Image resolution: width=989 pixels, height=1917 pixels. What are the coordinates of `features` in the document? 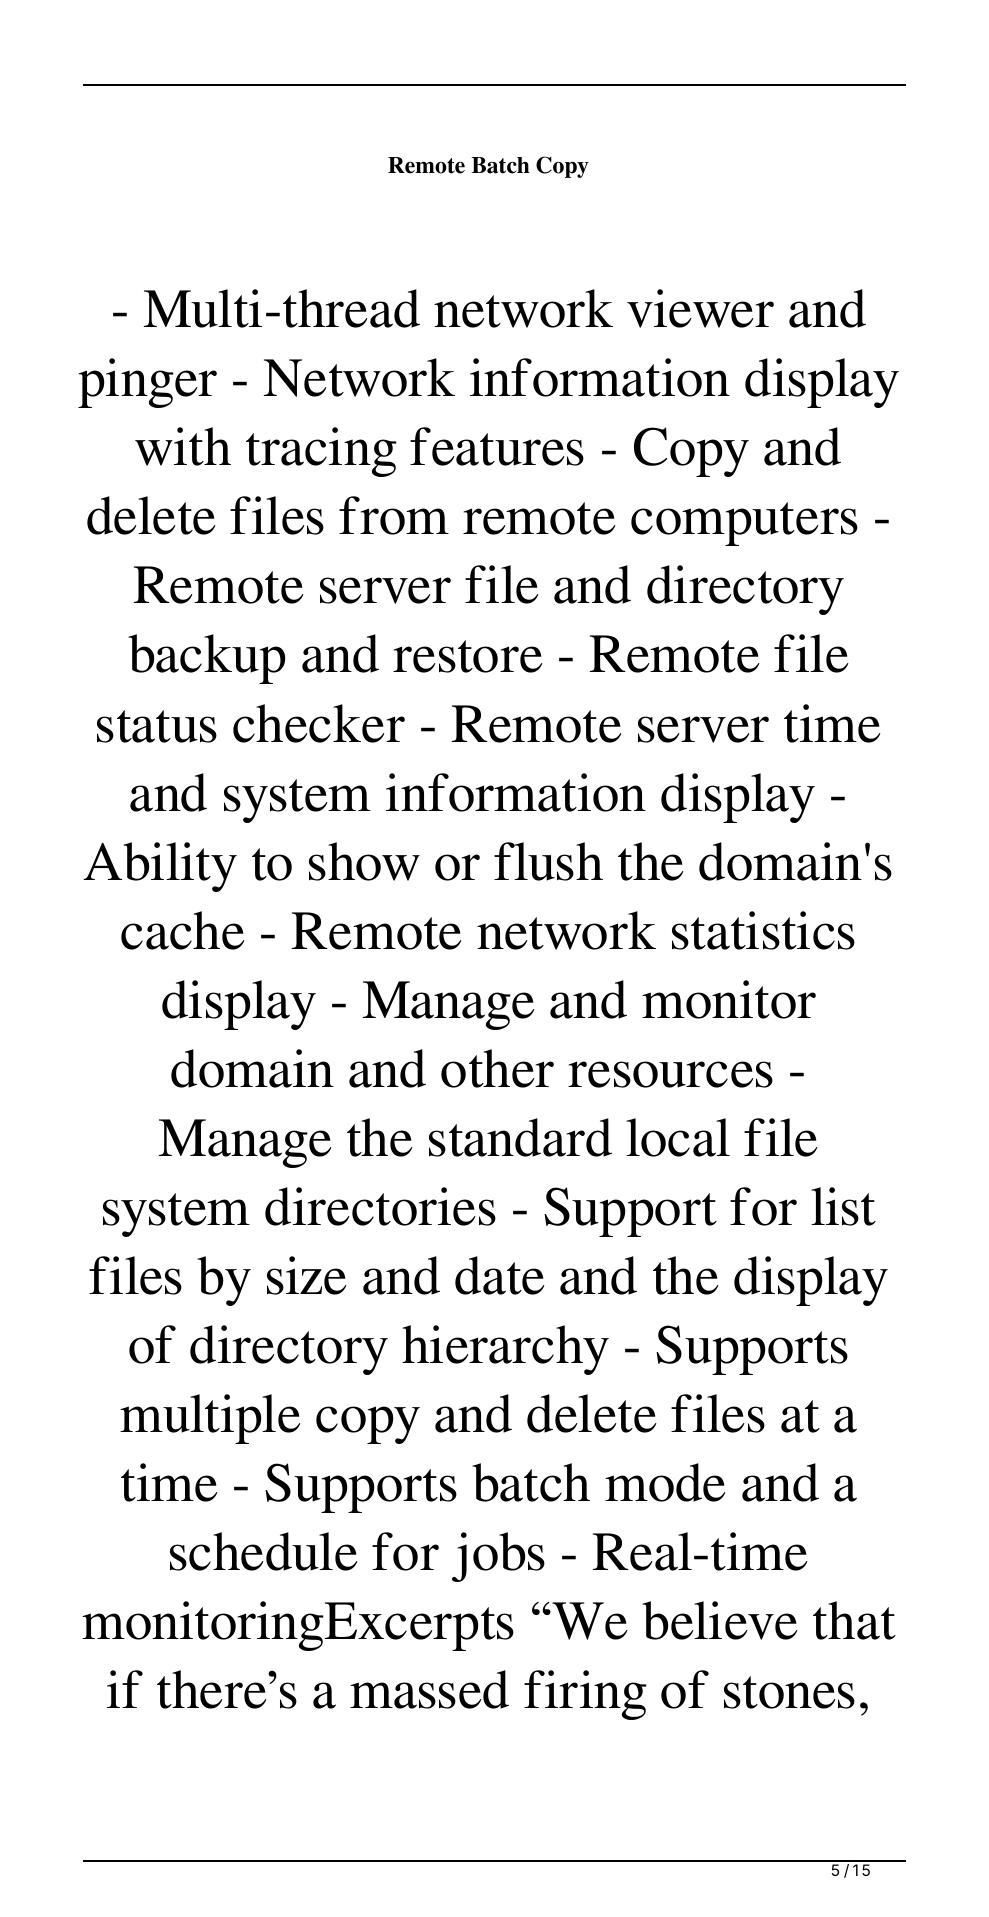 It's located at (497, 446).
